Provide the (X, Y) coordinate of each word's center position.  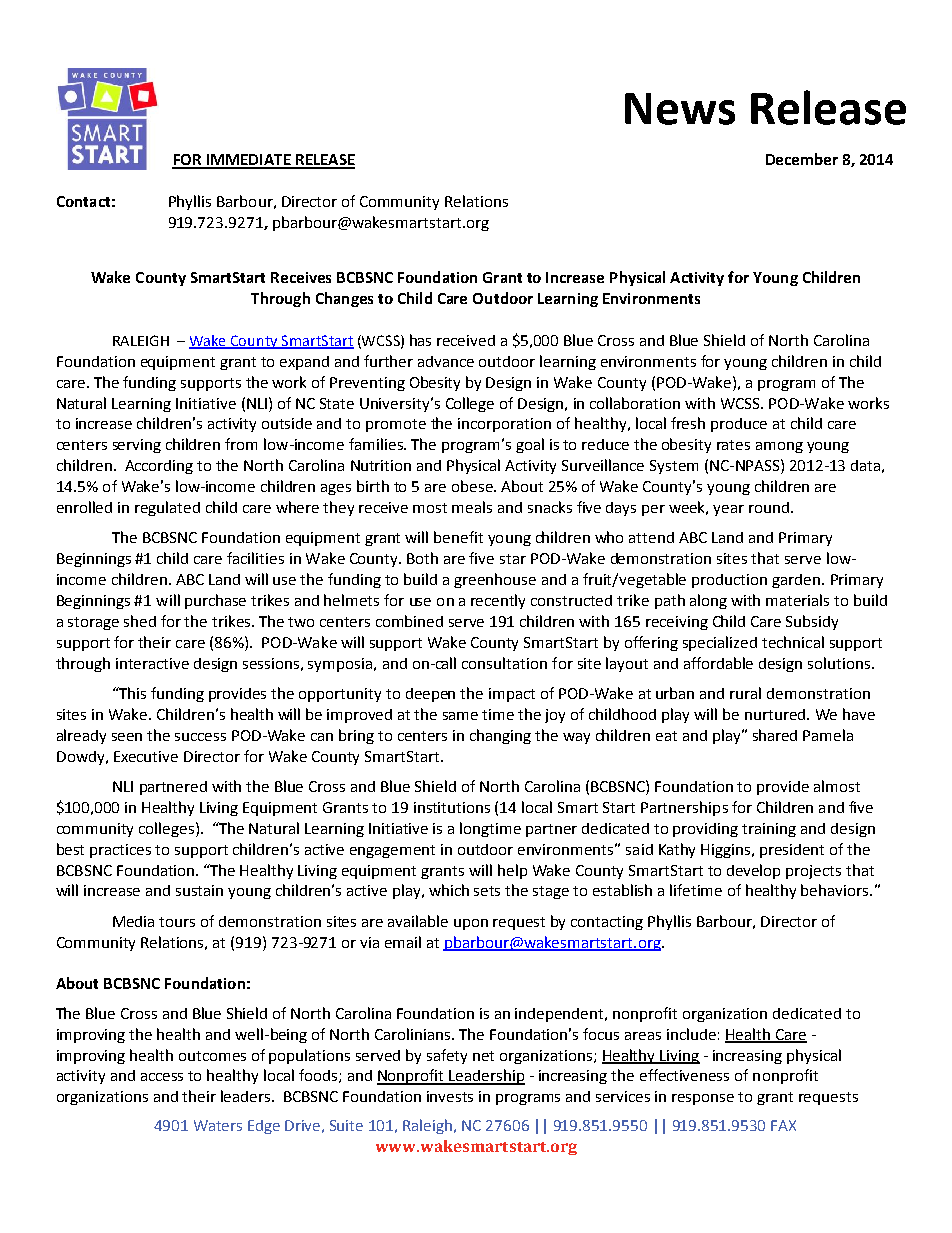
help (512, 871)
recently (498, 601)
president (792, 851)
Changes (344, 299)
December (802, 159)
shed (140, 621)
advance (446, 361)
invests (450, 1096)
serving (137, 446)
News (680, 109)
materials (797, 600)
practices (120, 851)
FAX (783, 1125)
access (162, 1077)
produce (739, 425)
